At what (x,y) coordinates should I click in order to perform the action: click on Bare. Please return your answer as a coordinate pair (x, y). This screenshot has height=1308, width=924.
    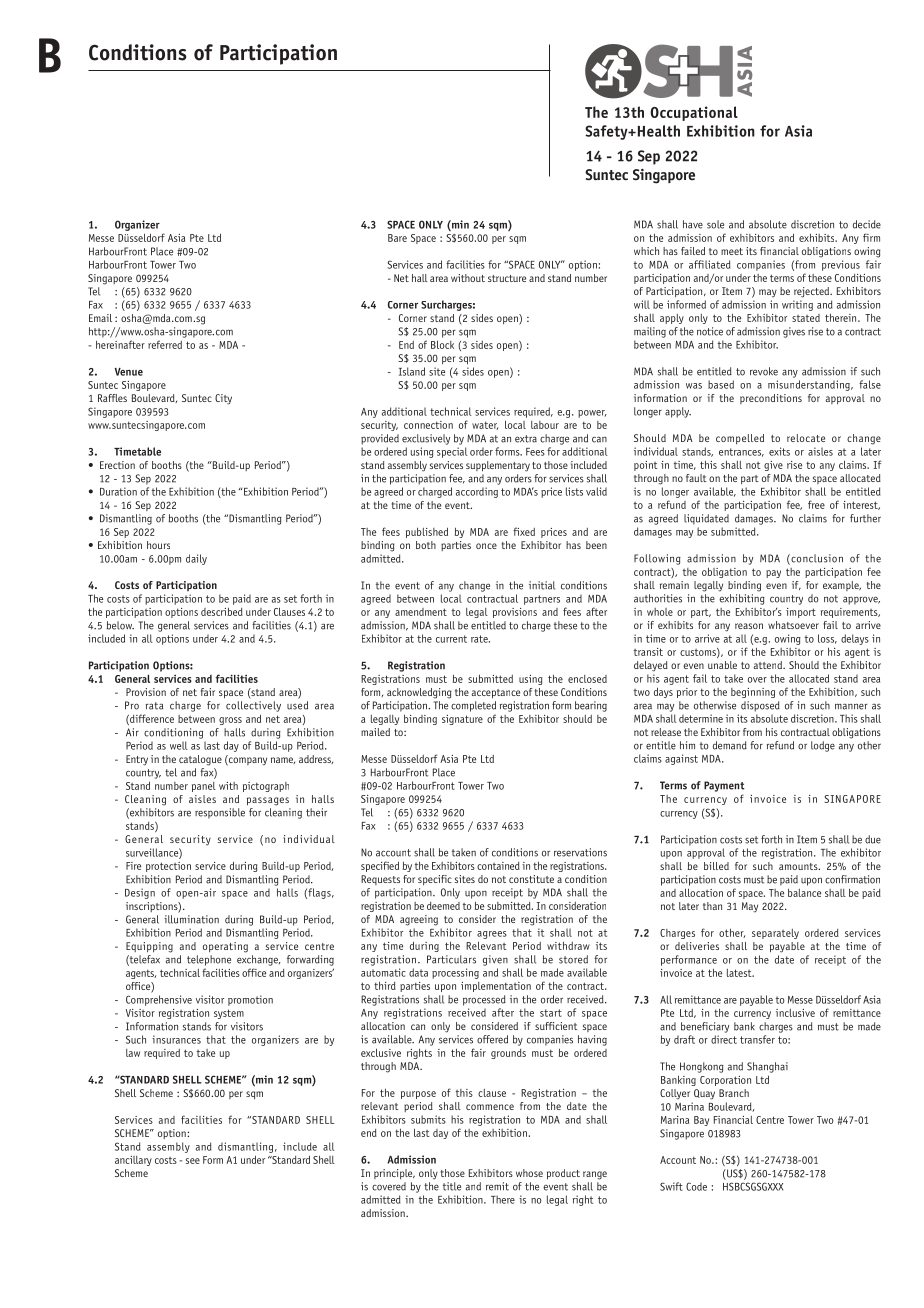
    Looking at the image, I should click on (397, 238).
